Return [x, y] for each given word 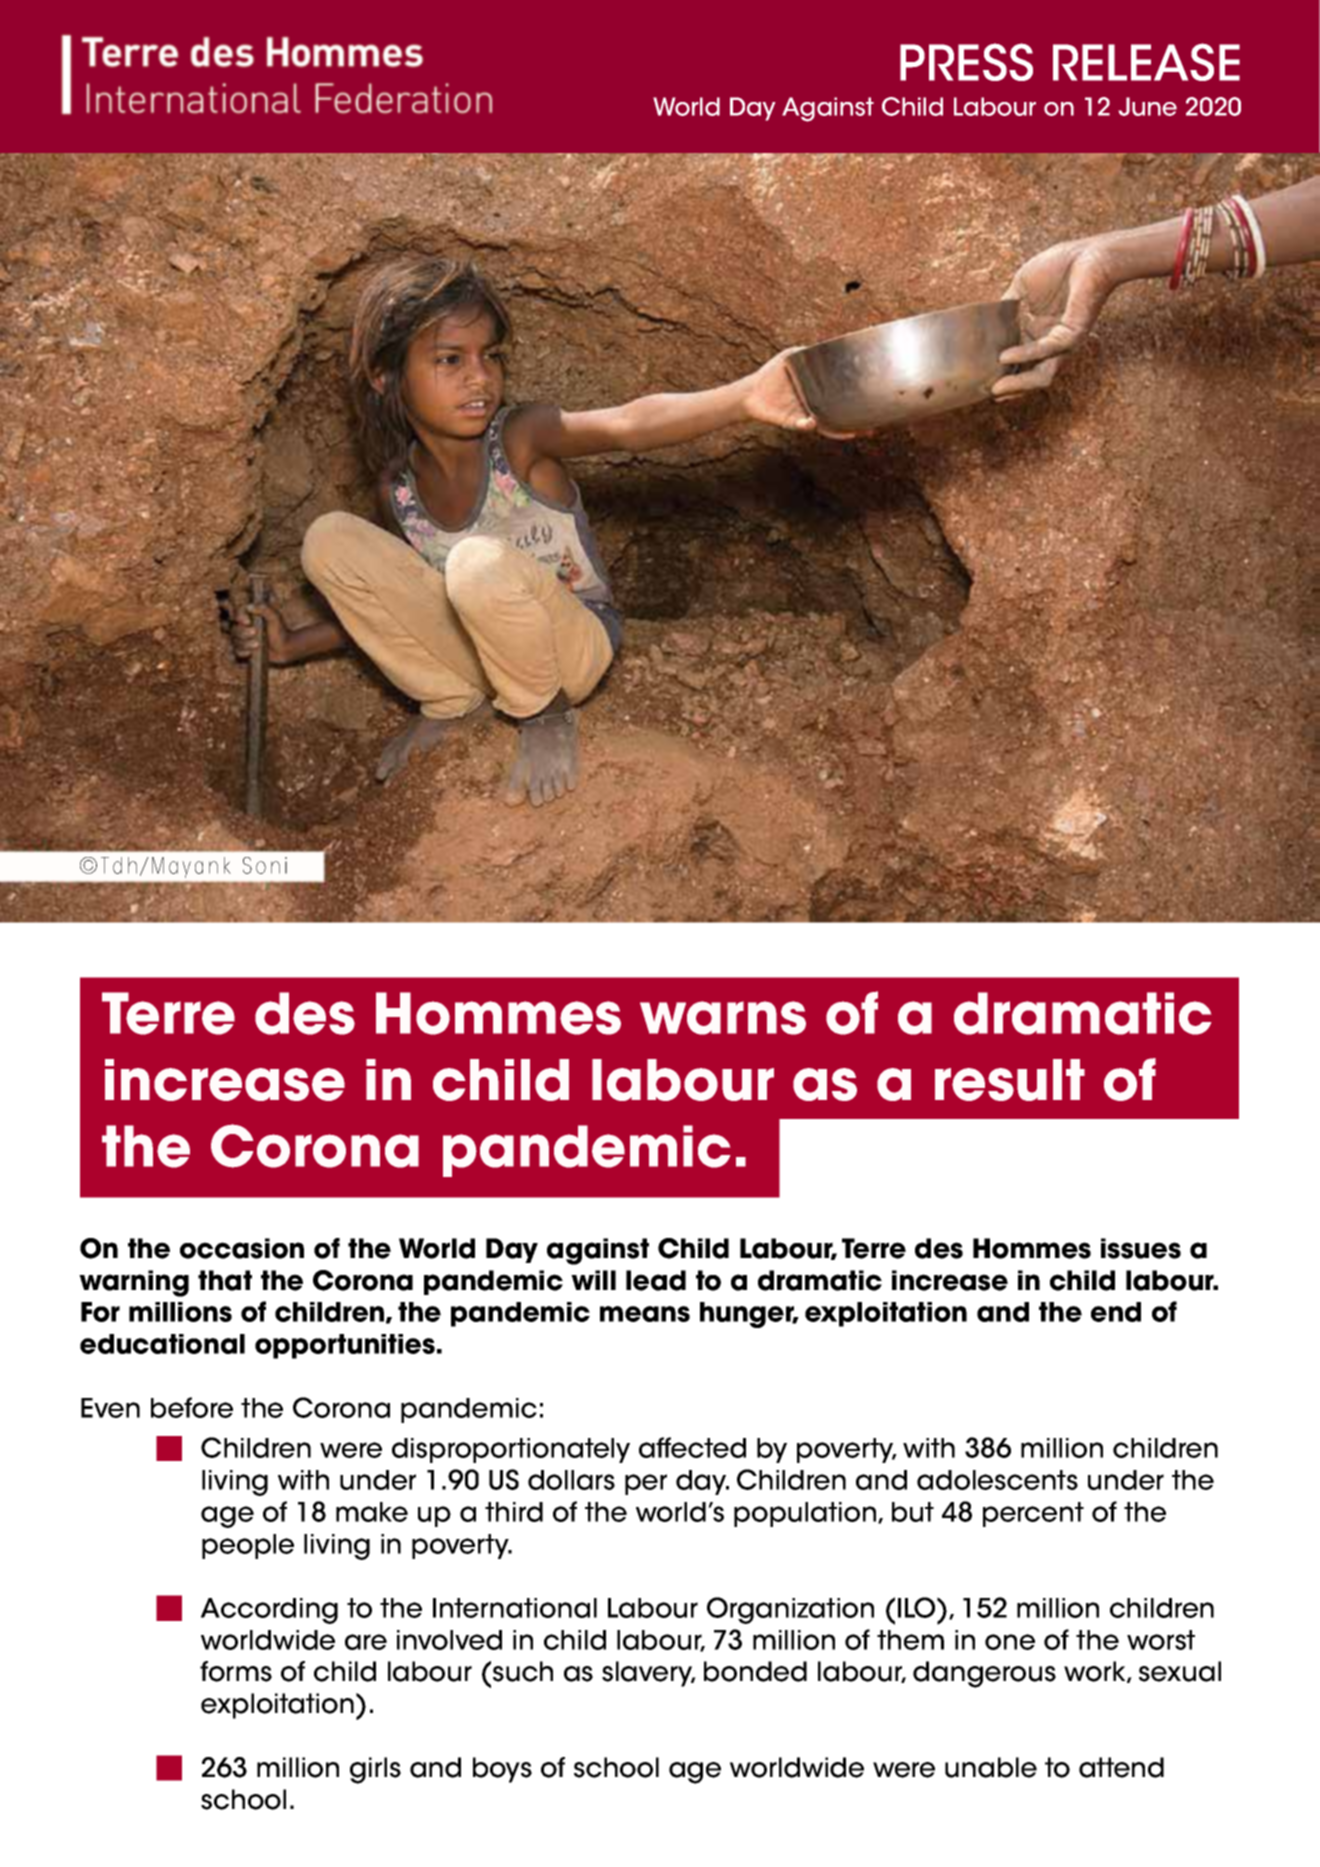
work [1096, 1672]
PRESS [966, 62]
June [1148, 106]
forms [236, 1671]
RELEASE [1146, 62]
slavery [648, 1674]
